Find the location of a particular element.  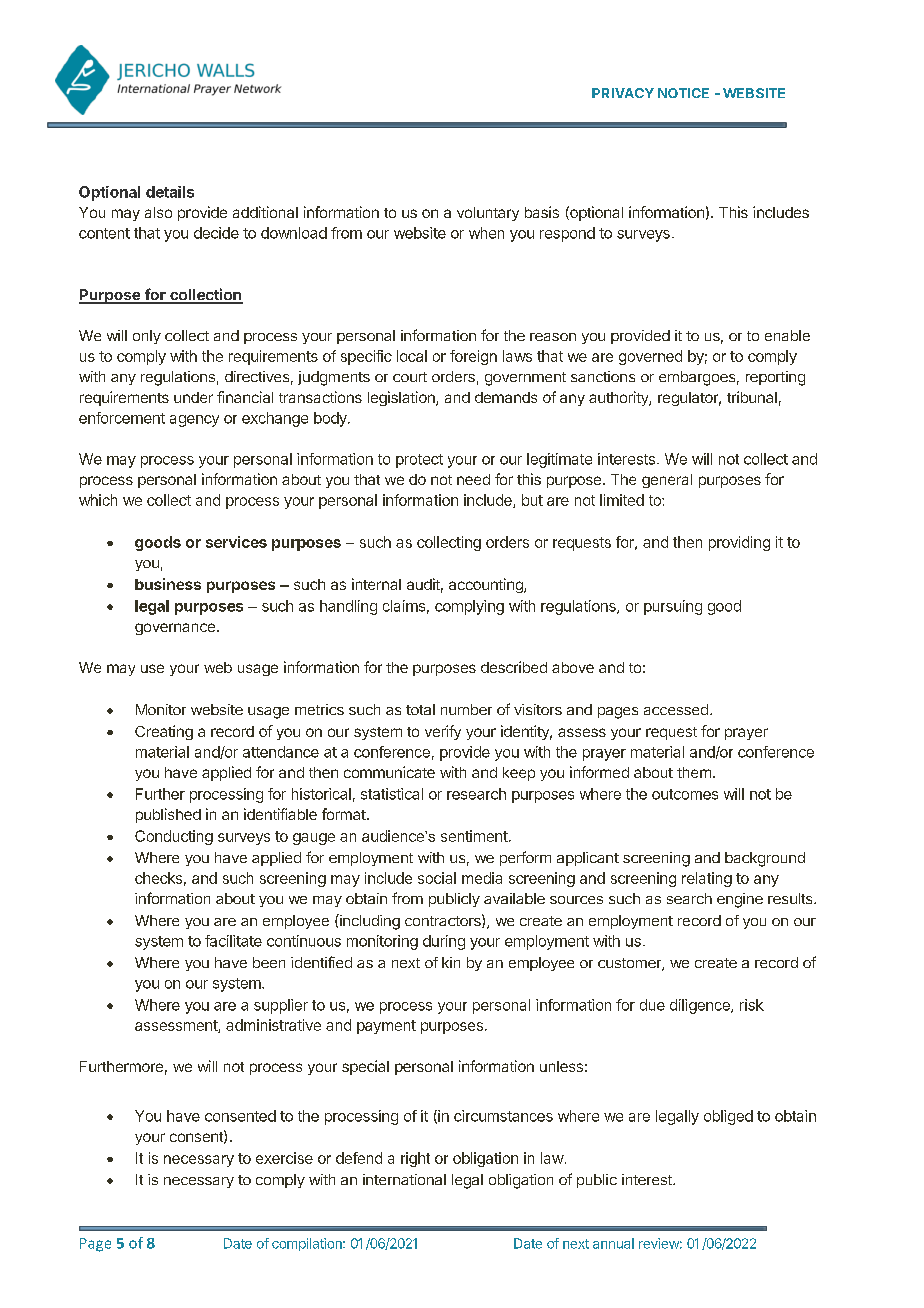

details is located at coordinates (170, 192).
